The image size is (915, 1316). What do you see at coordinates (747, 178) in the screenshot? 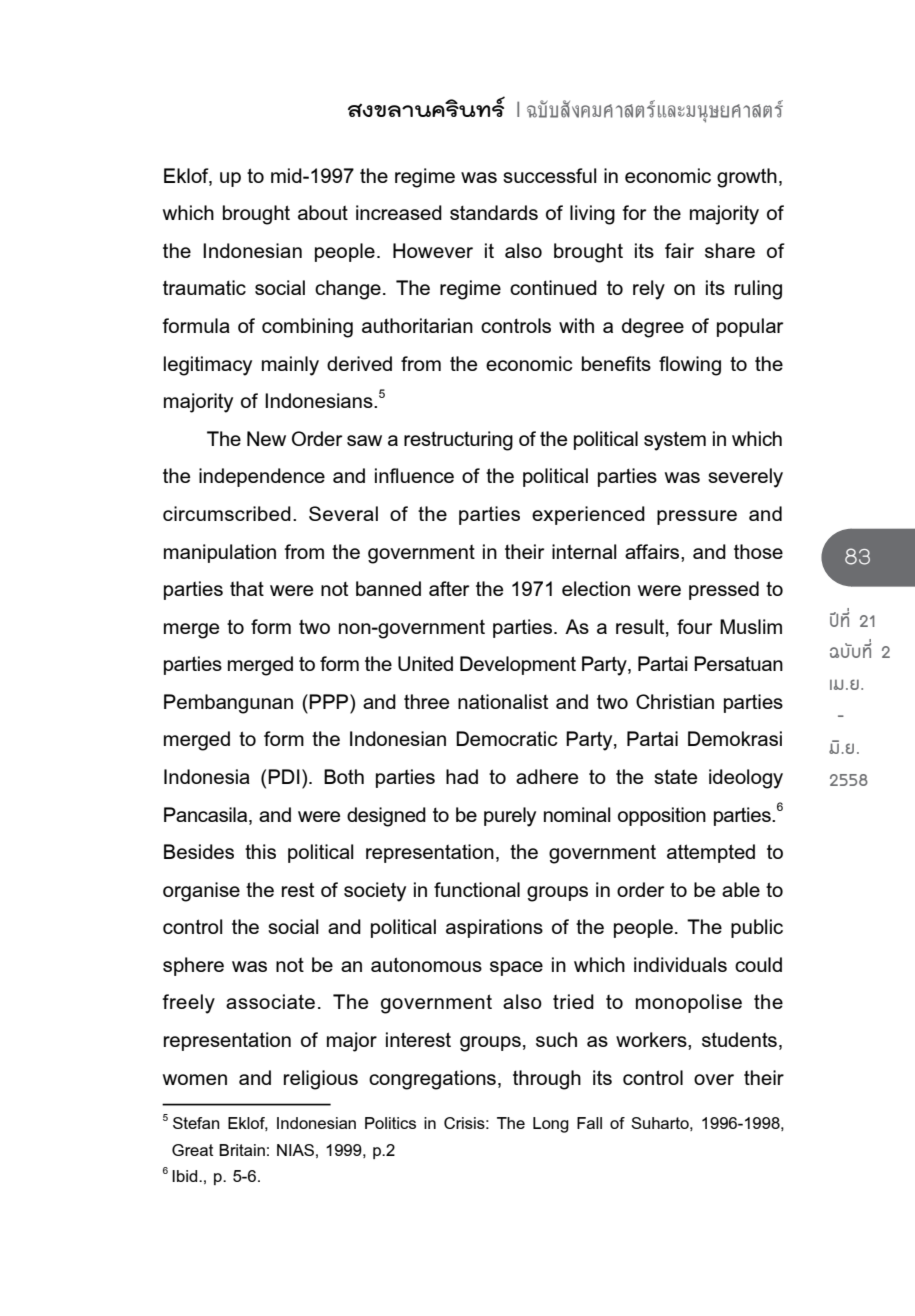
I see `growth` at bounding box center [747, 178].
